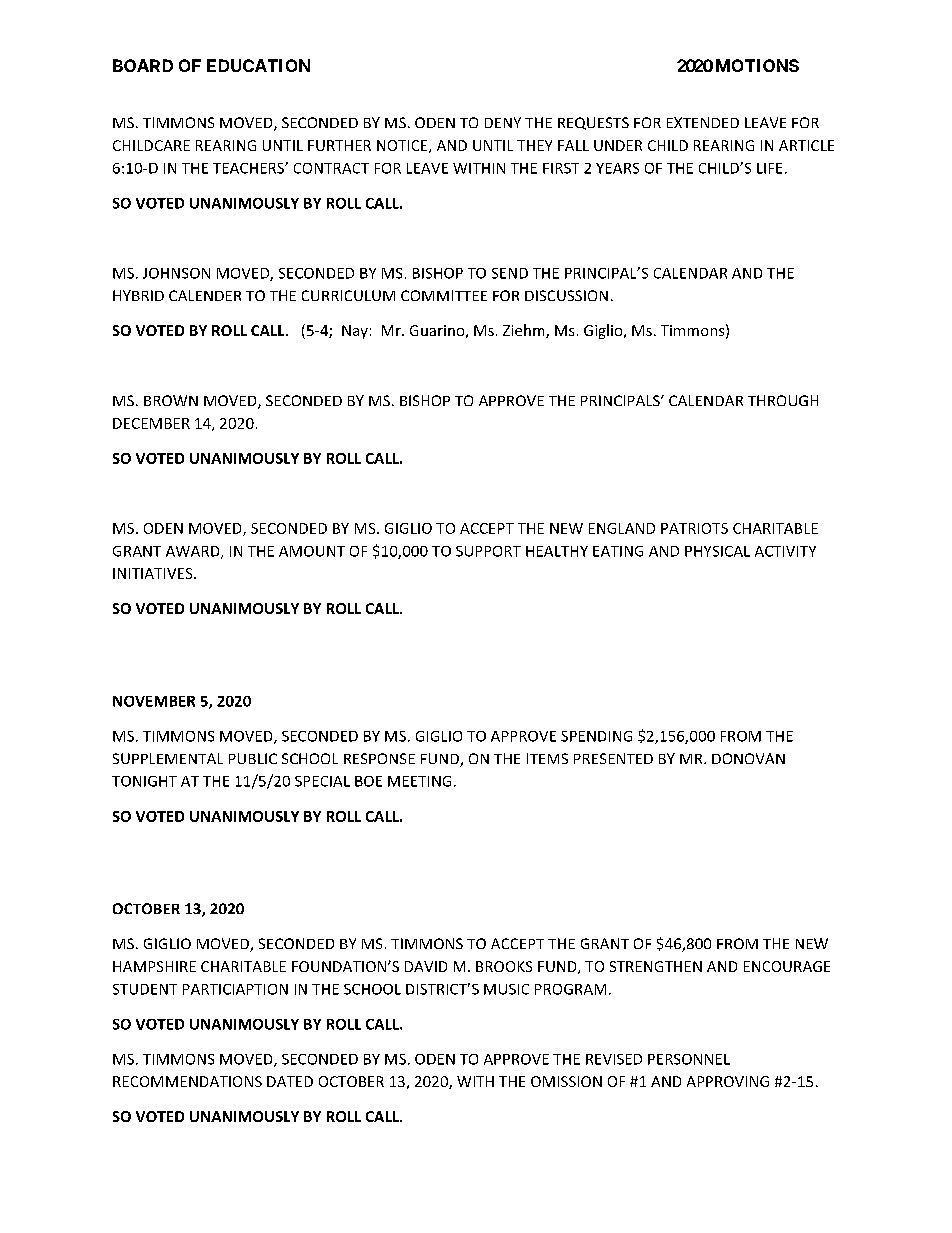 The width and height of the screenshot is (952, 1233). What do you see at coordinates (444, 295) in the screenshot?
I see `COMMITTEE` at bounding box center [444, 295].
